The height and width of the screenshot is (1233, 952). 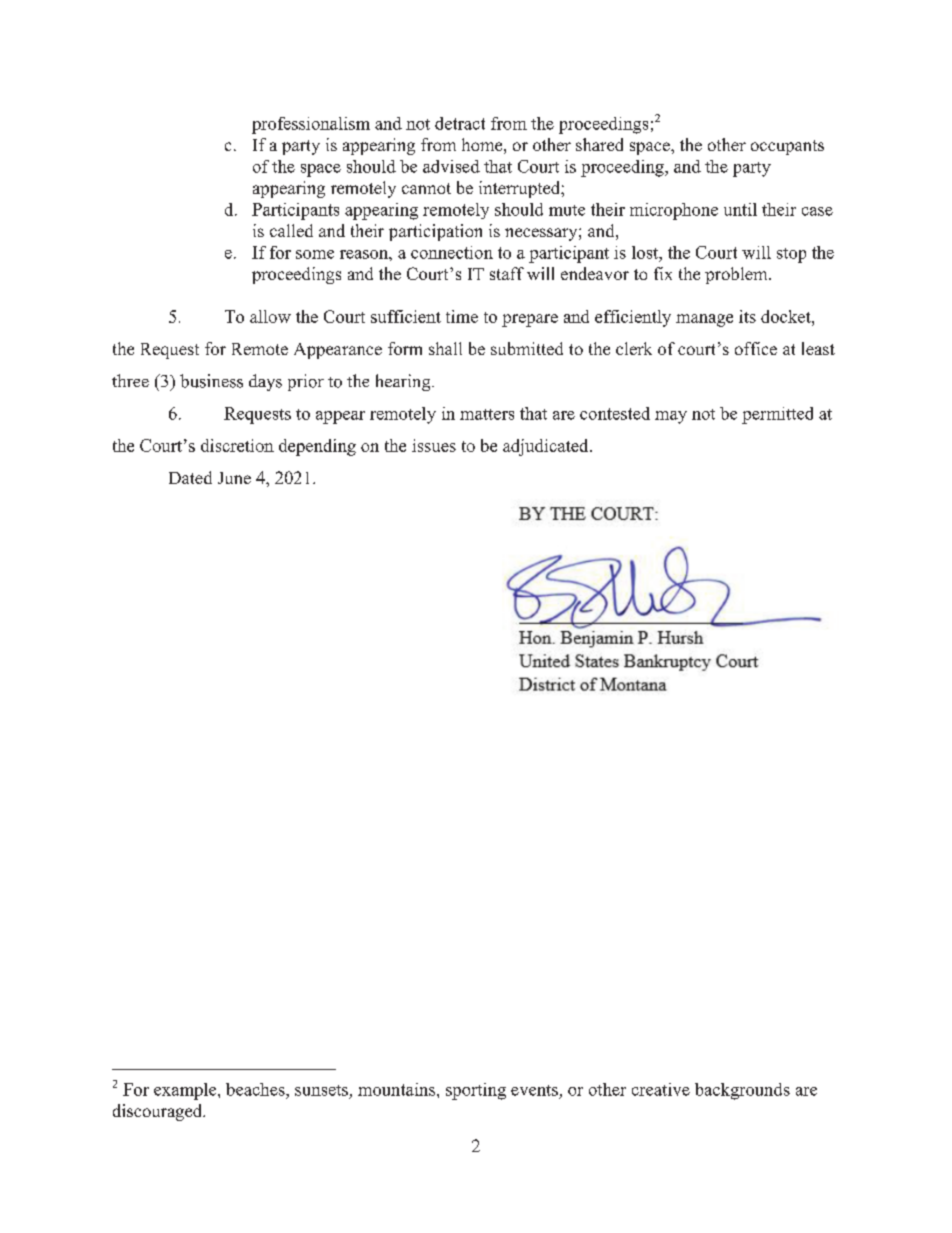 What do you see at coordinates (661, 1089) in the screenshot?
I see `creative` at bounding box center [661, 1089].
